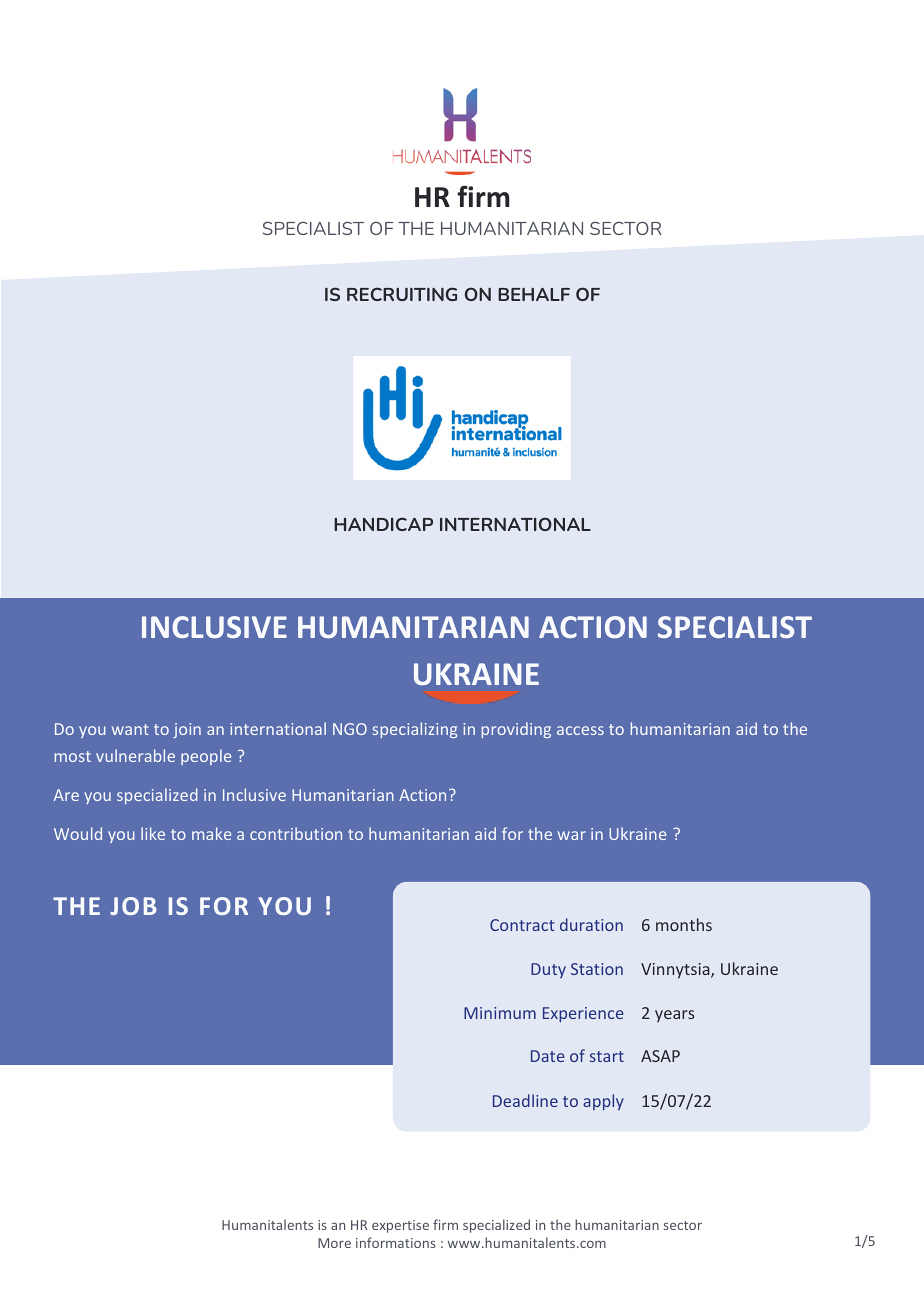 The height and width of the screenshot is (1308, 924). What do you see at coordinates (383, 524) in the screenshot?
I see `HANDICAP` at bounding box center [383, 524].
